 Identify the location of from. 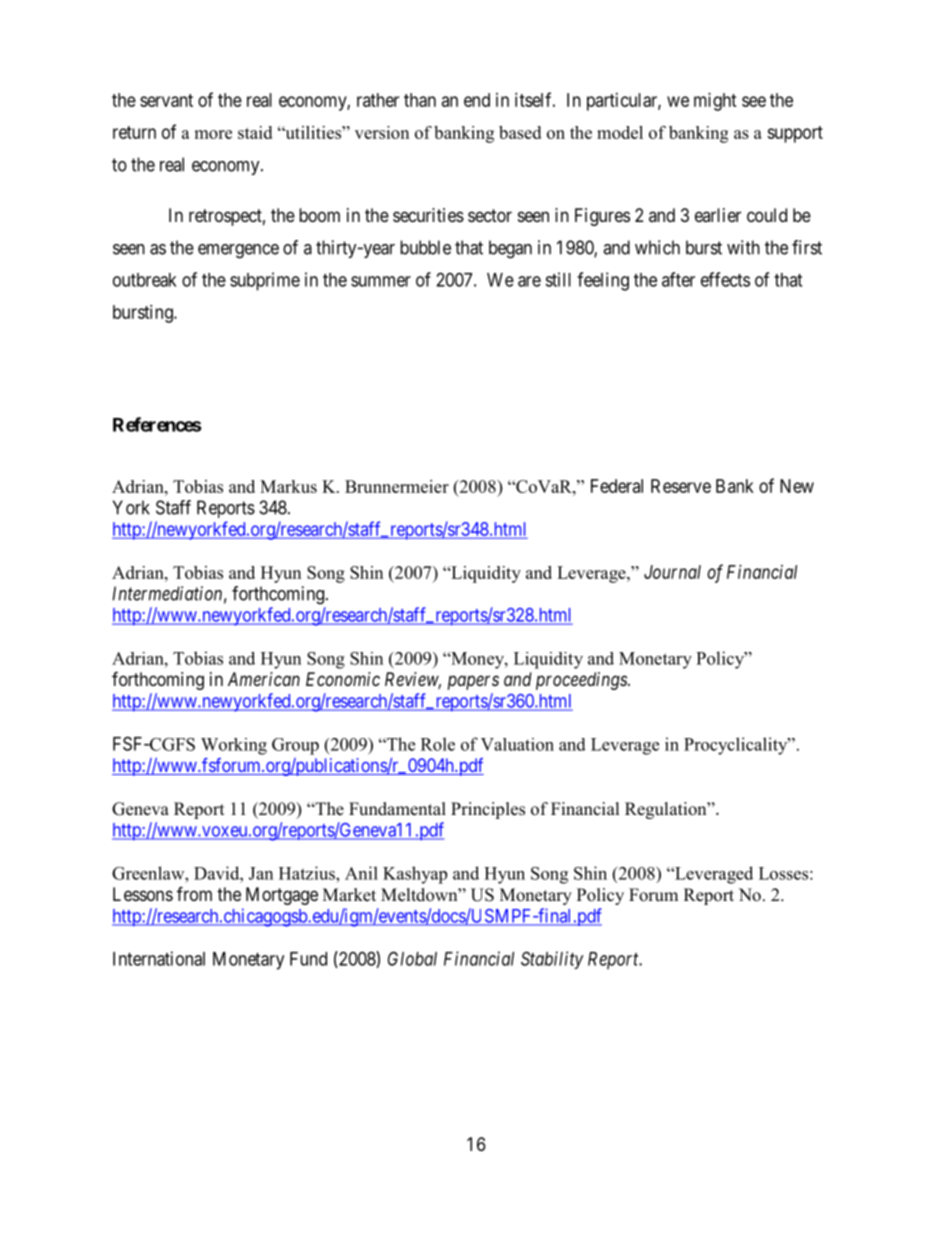
(194, 893).
